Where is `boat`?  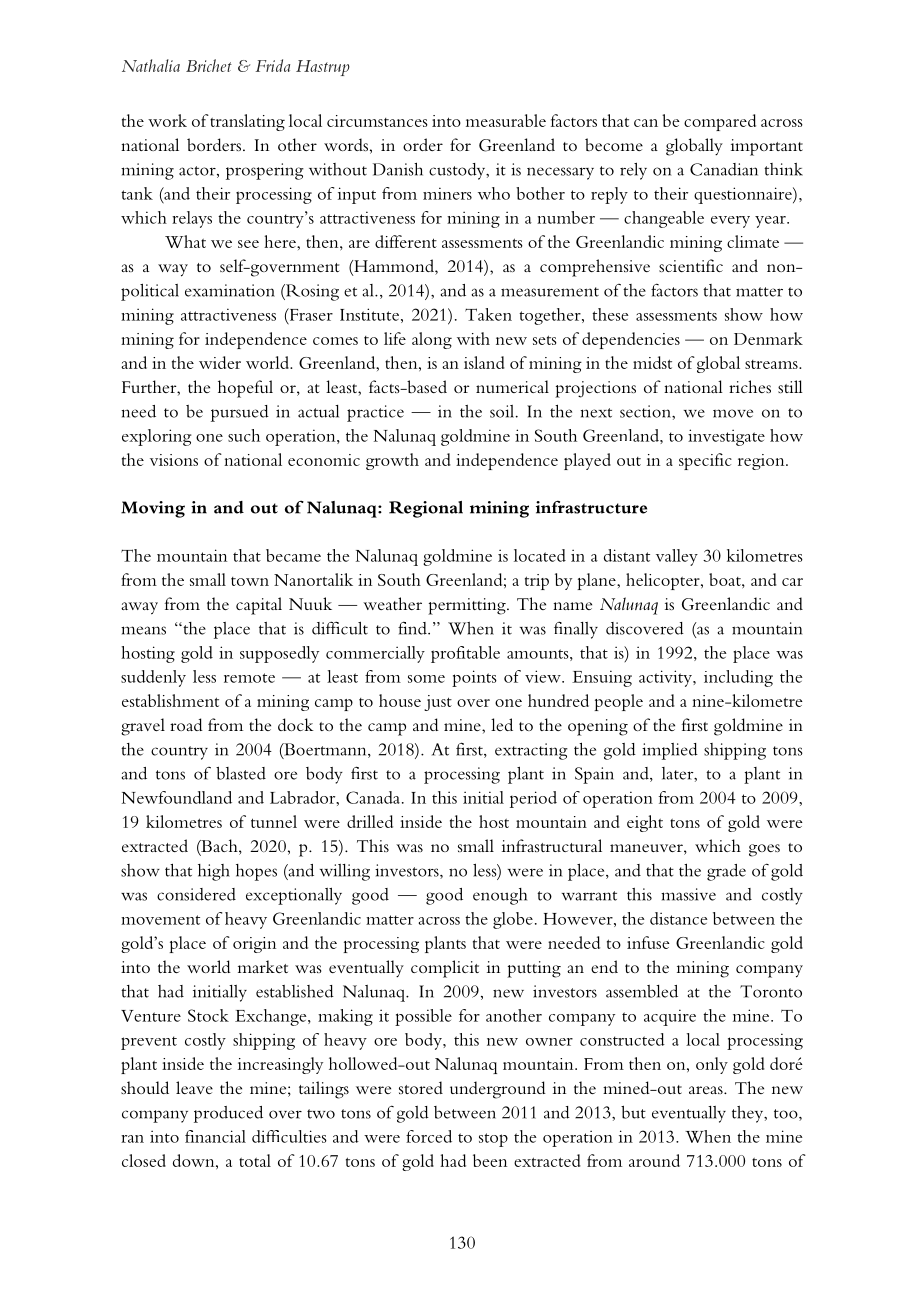
boat is located at coordinates (726, 579).
